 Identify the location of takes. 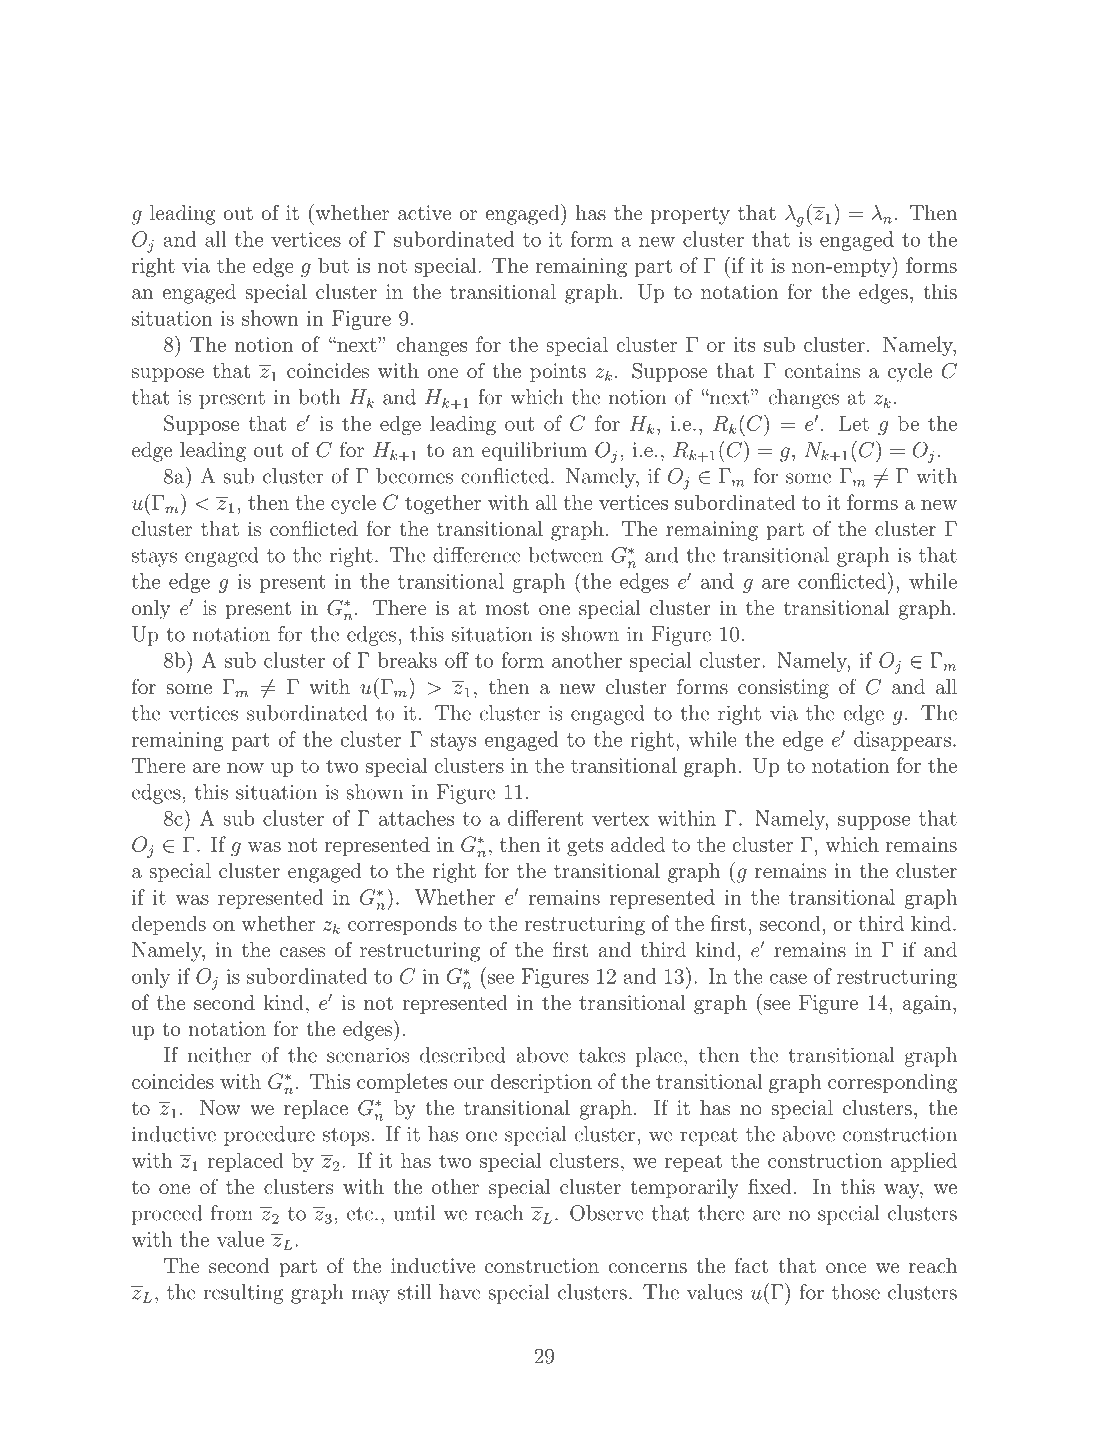
(602, 1055).
